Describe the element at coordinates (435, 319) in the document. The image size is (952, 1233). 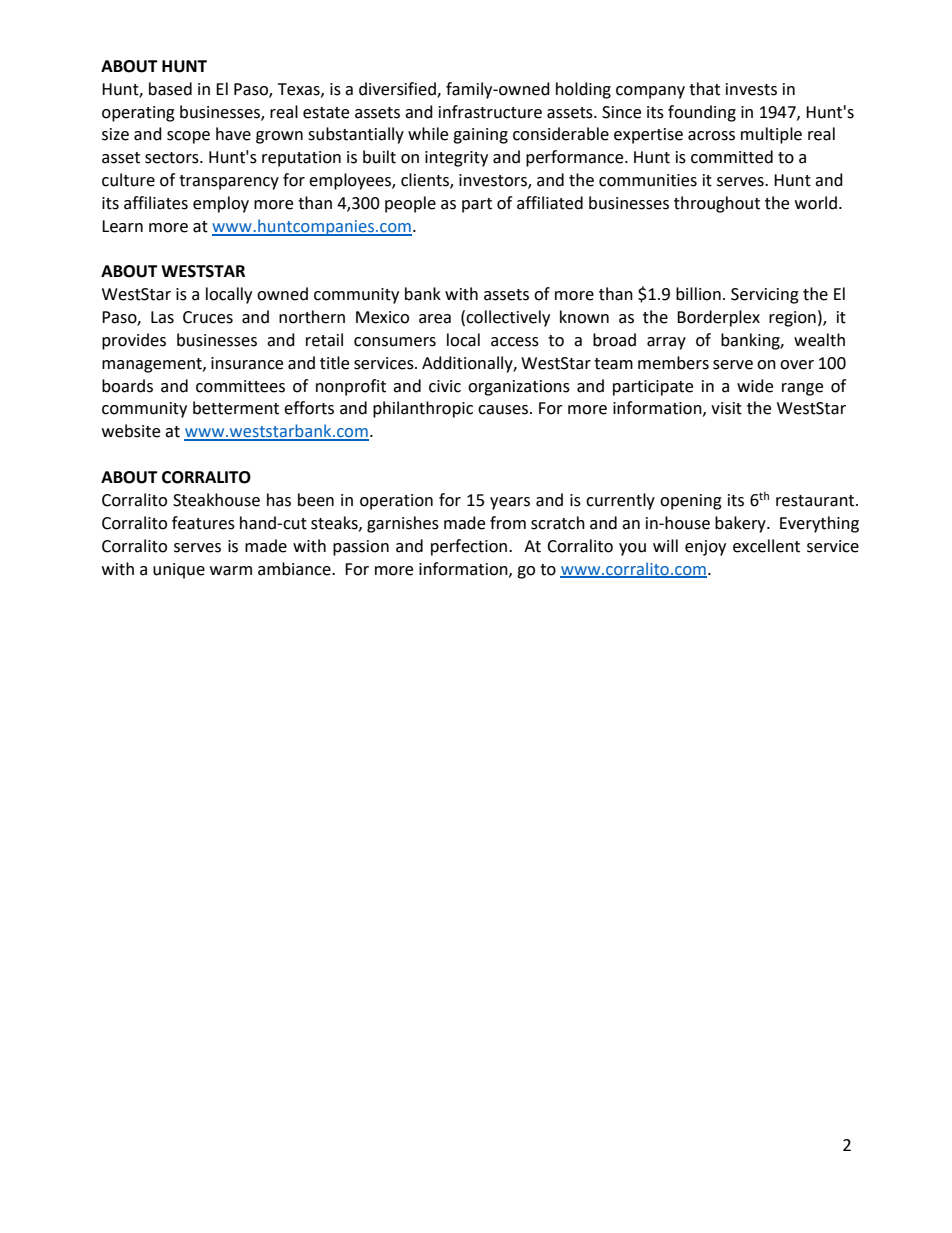
I see `area` at that location.
